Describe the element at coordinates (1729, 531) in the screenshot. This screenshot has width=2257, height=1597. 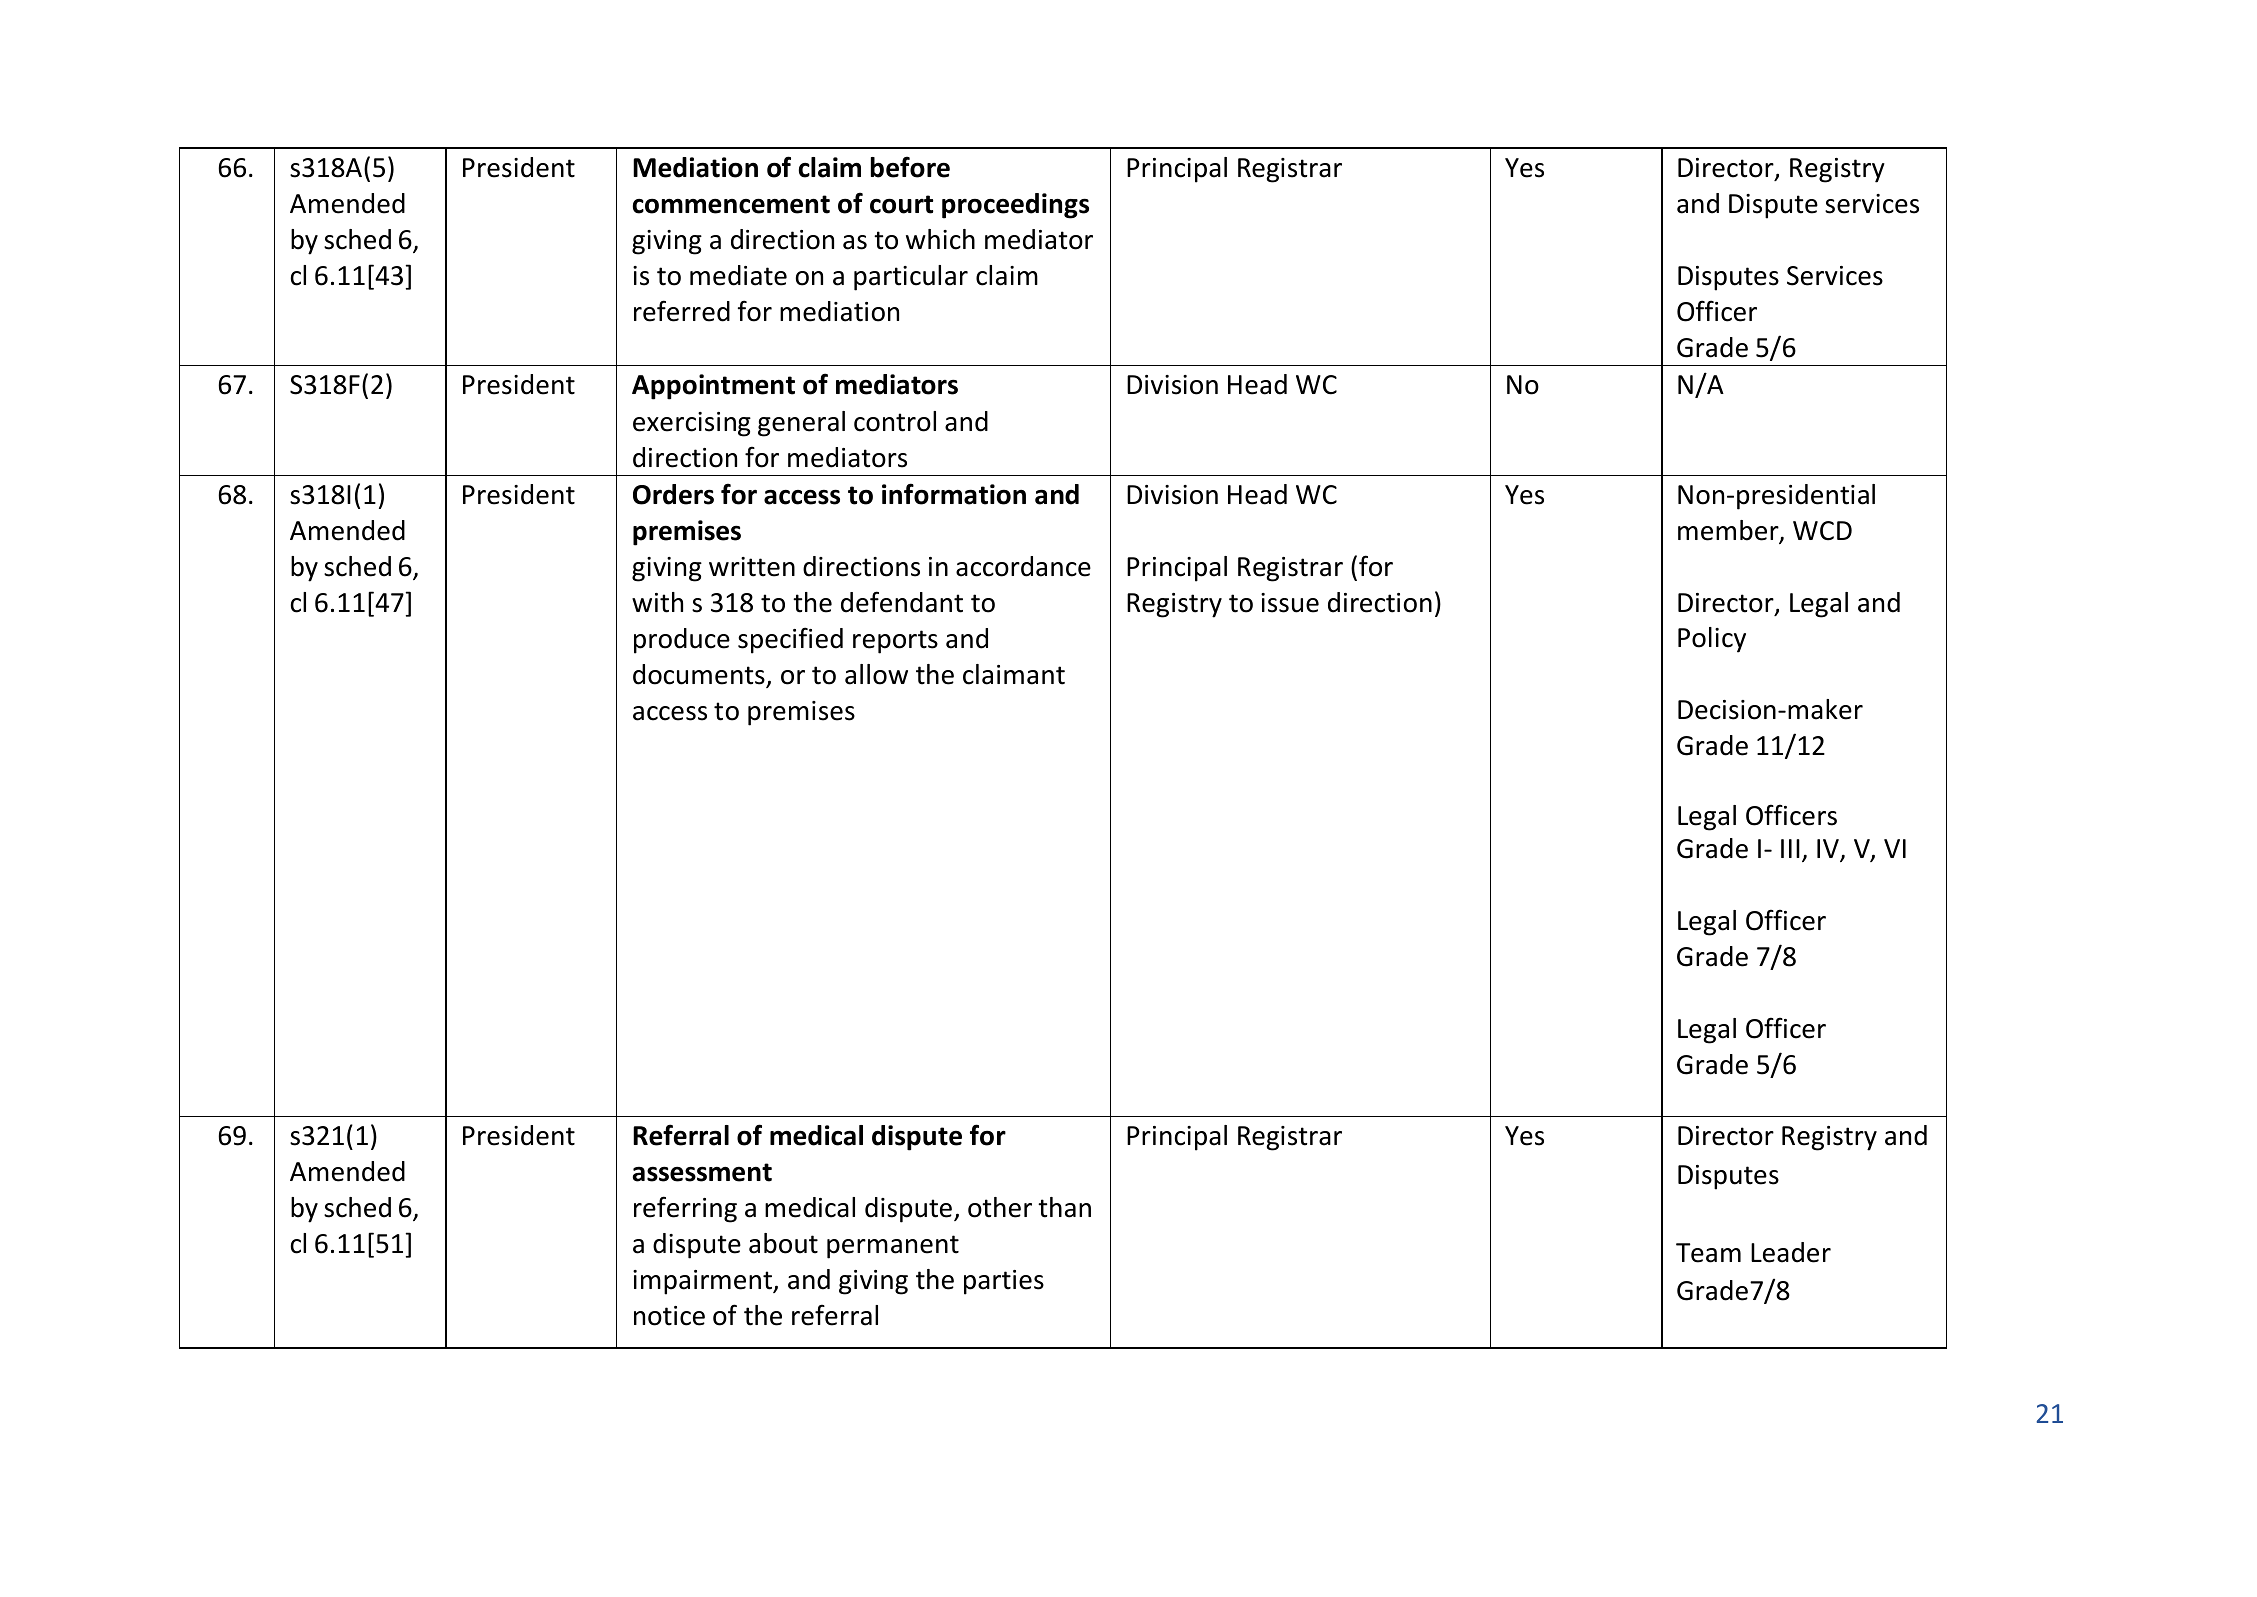
I see `member` at that location.
